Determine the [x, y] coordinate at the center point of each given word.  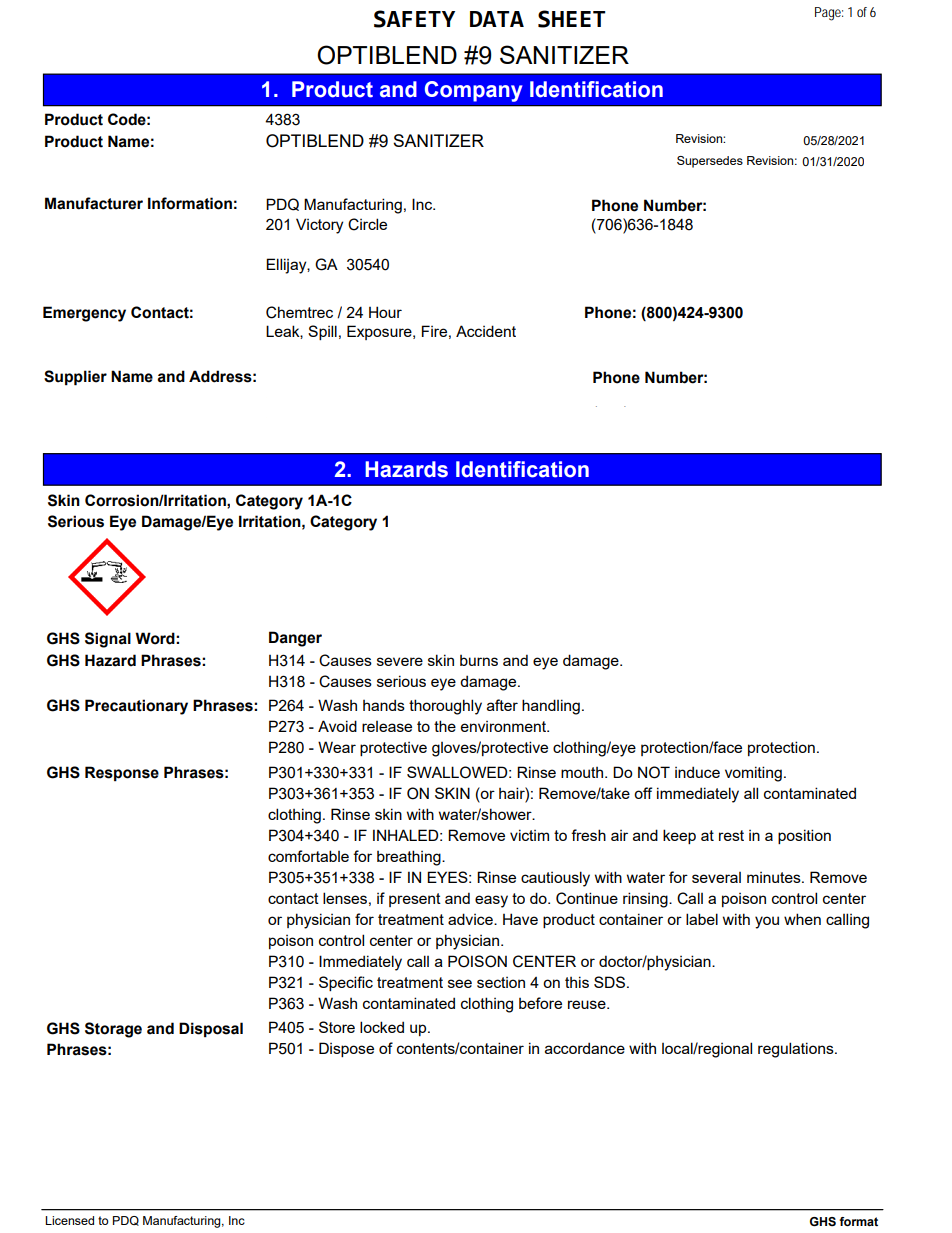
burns [479, 660]
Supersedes [710, 162]
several [716, 877]
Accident [486, 331]
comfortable [308, 856]
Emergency [84, 314]
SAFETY [414, 19]
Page [828, 14]
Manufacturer [94, 203]
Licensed [69, 1220]
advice [471, 919]
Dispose [346, 1049]
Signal [108, 640]
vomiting [753, 774]
